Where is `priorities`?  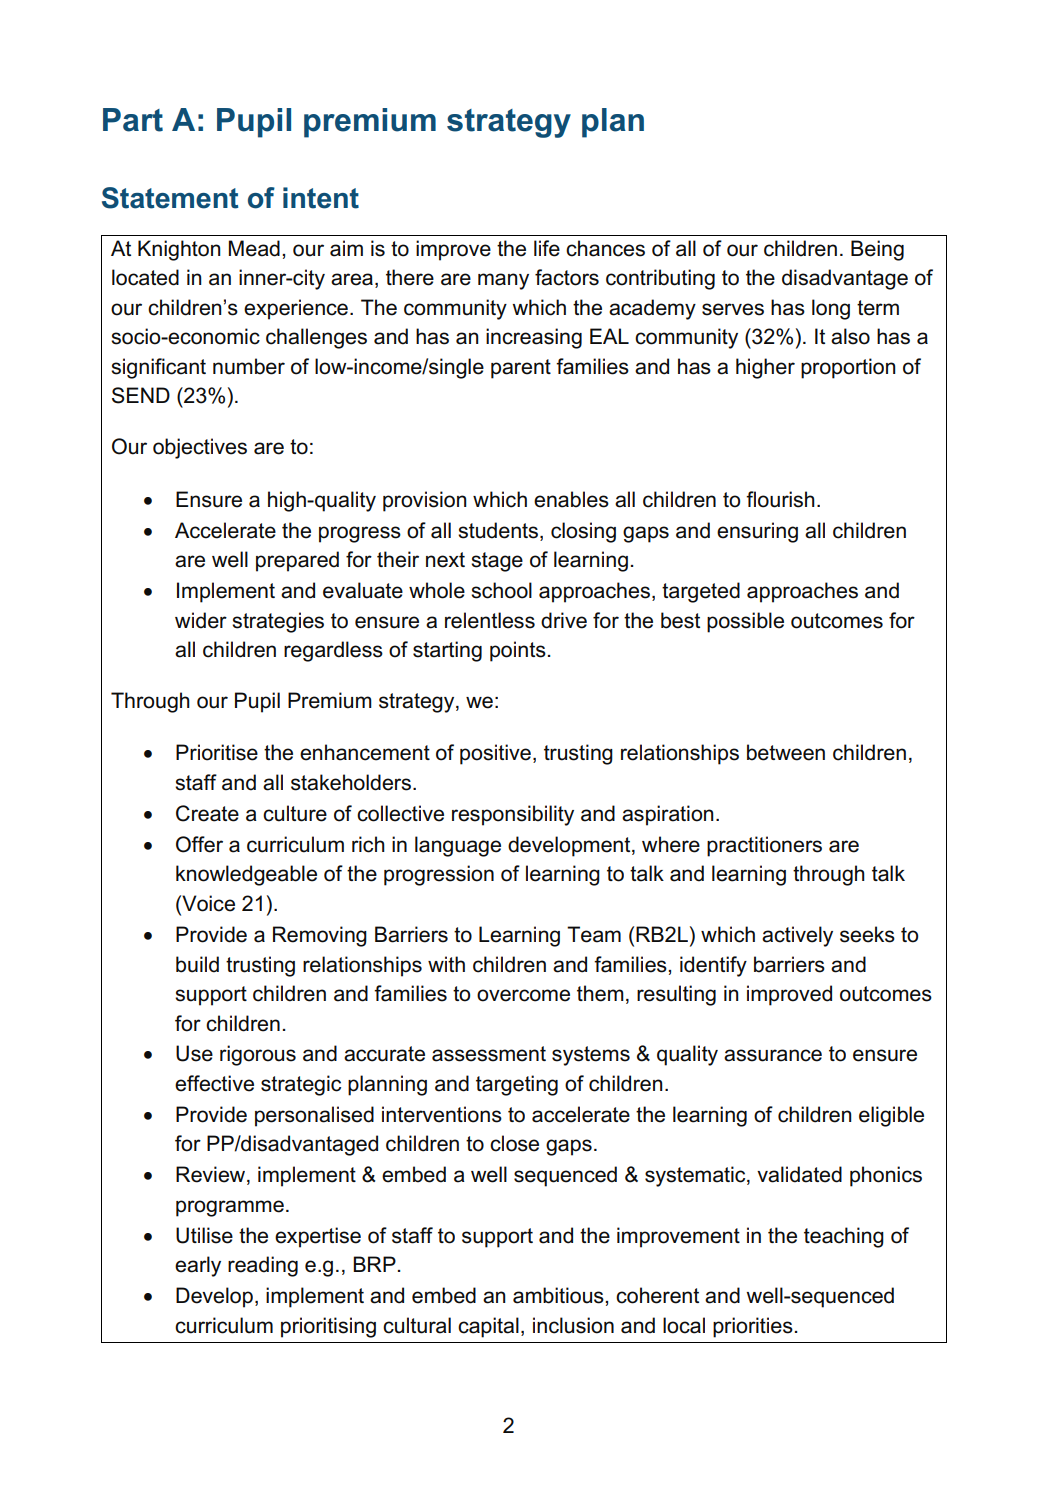 priorities is located at coordinates (753, 1327).
